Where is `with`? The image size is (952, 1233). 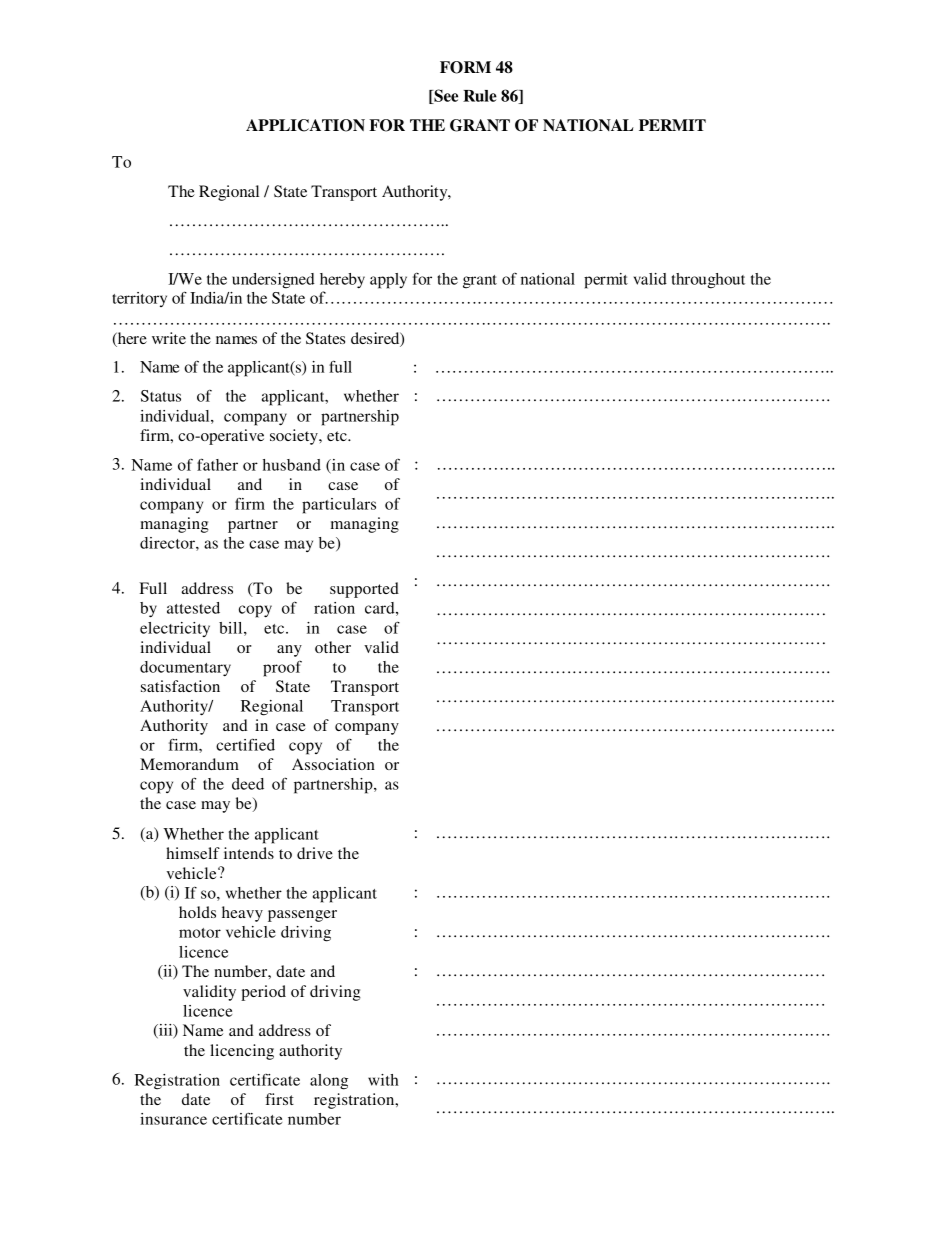 with is located at coordinates (383, 1080).
